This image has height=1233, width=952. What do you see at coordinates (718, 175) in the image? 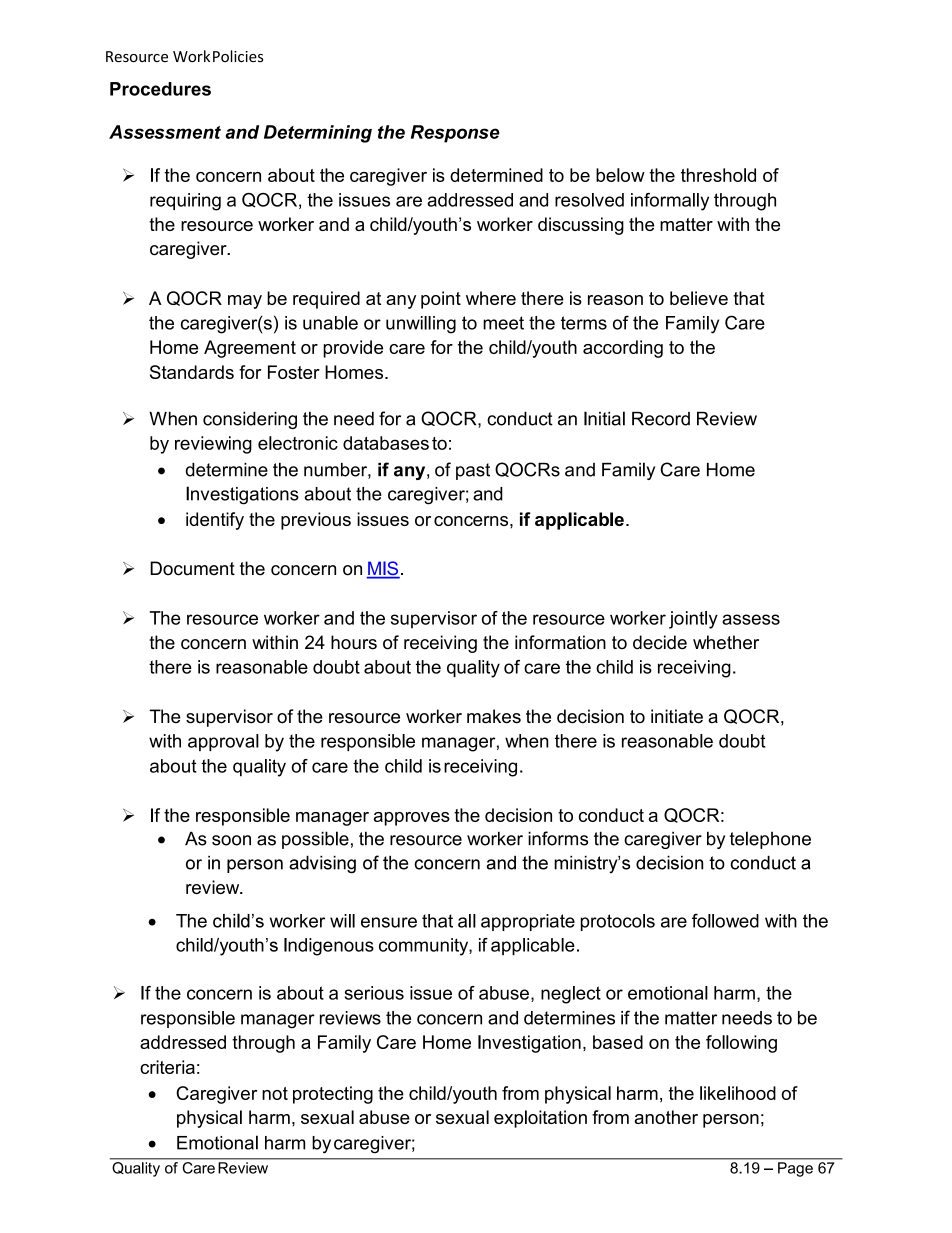
I see `threshold` at bounding box center [718, 175].
